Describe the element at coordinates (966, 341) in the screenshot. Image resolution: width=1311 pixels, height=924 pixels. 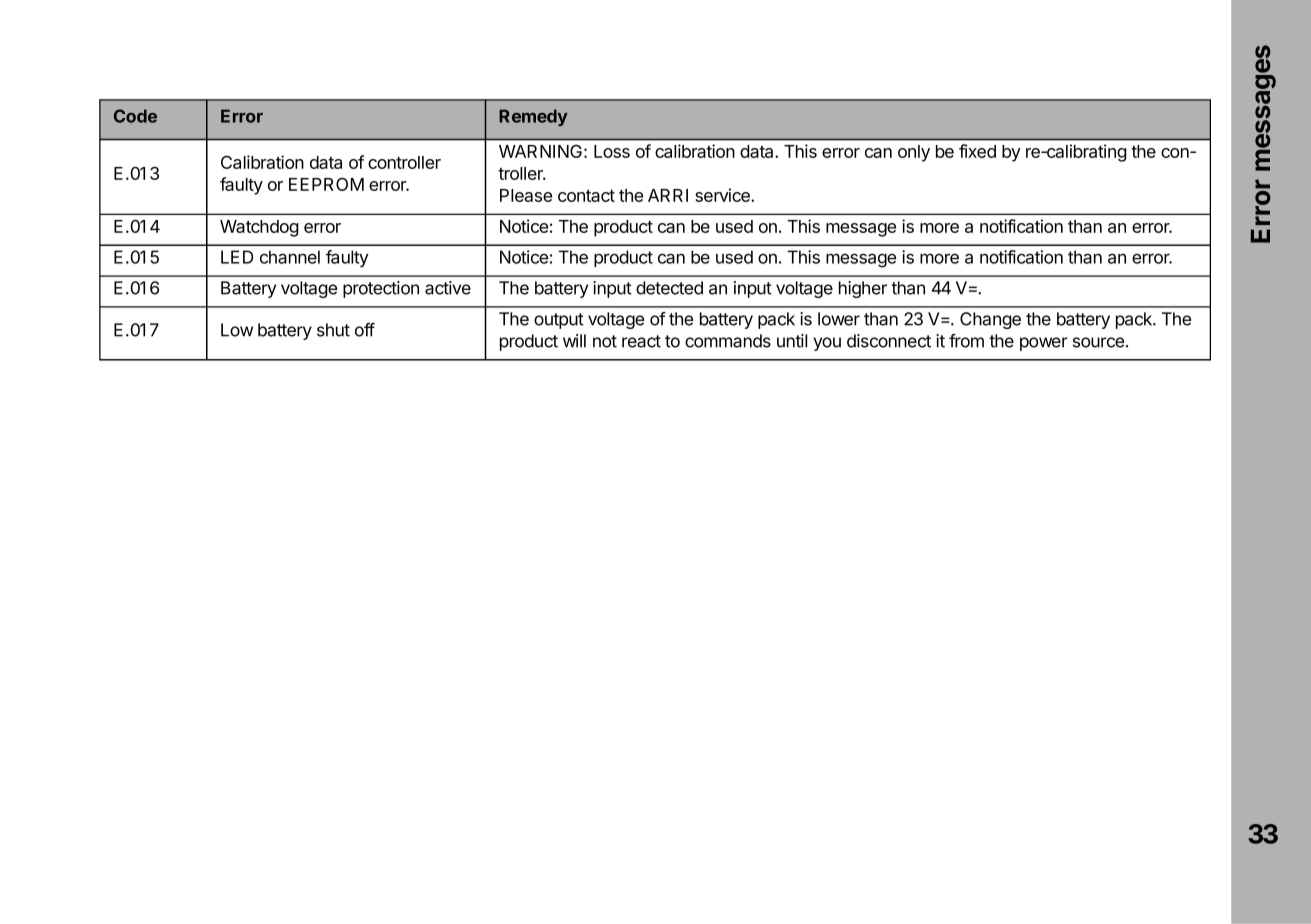
I see `from` at that location.
